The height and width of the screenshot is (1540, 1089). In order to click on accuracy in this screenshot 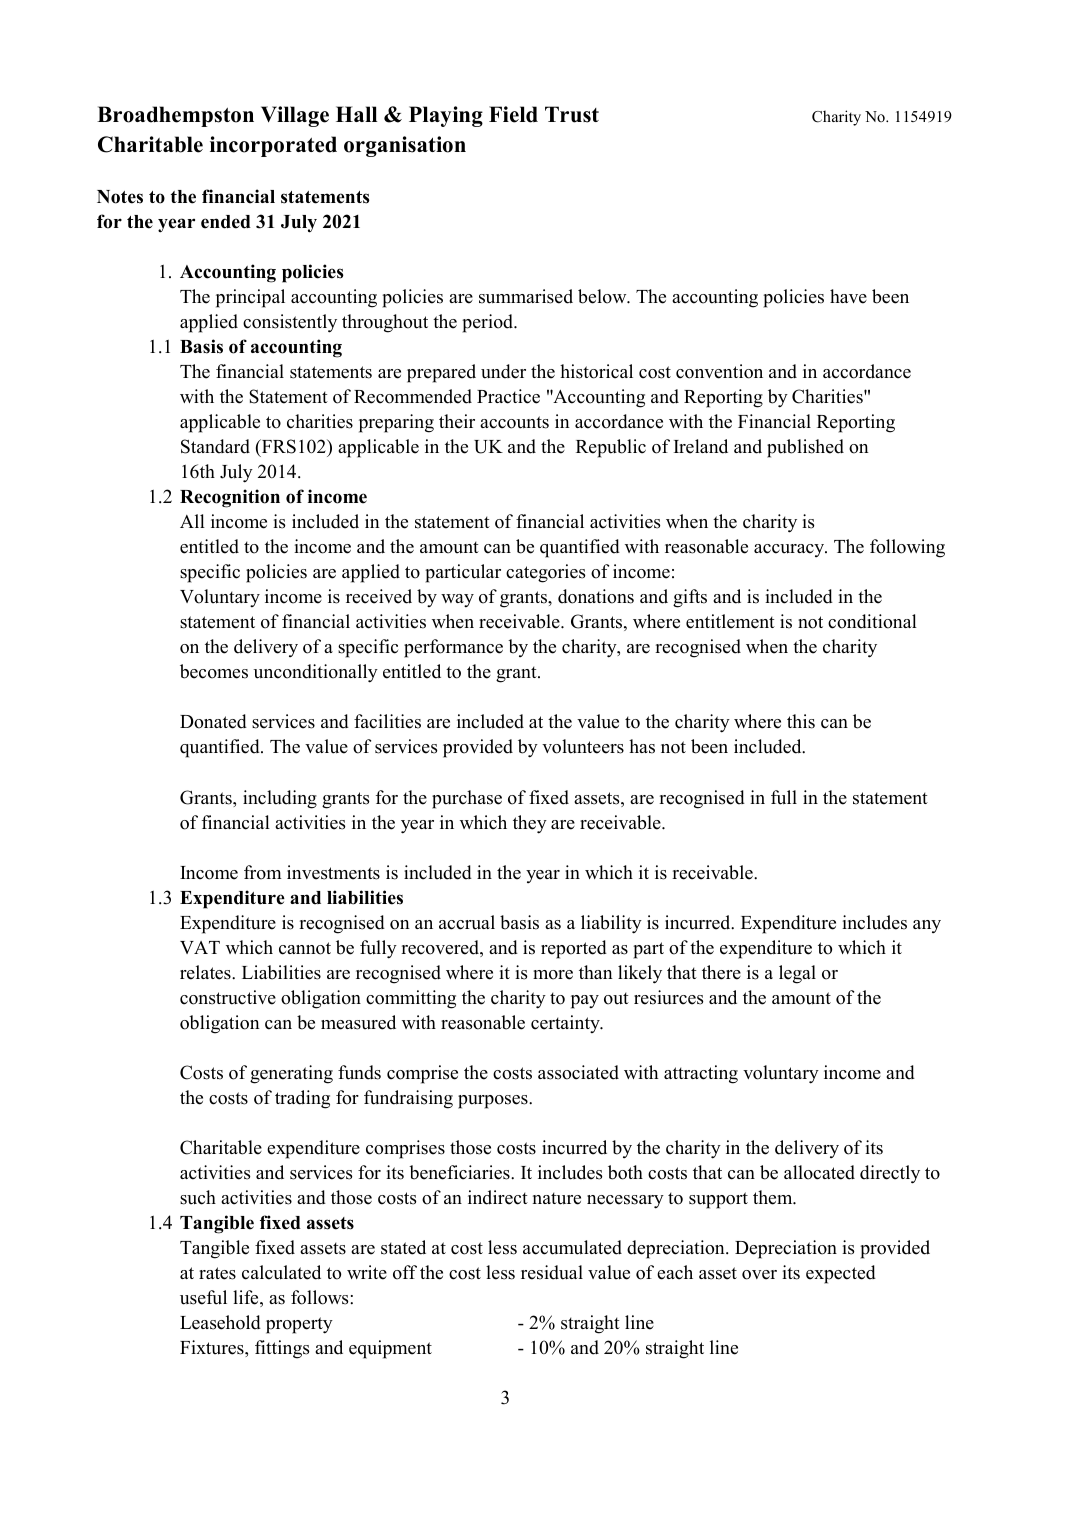, I will do `click(790, 550)`.
